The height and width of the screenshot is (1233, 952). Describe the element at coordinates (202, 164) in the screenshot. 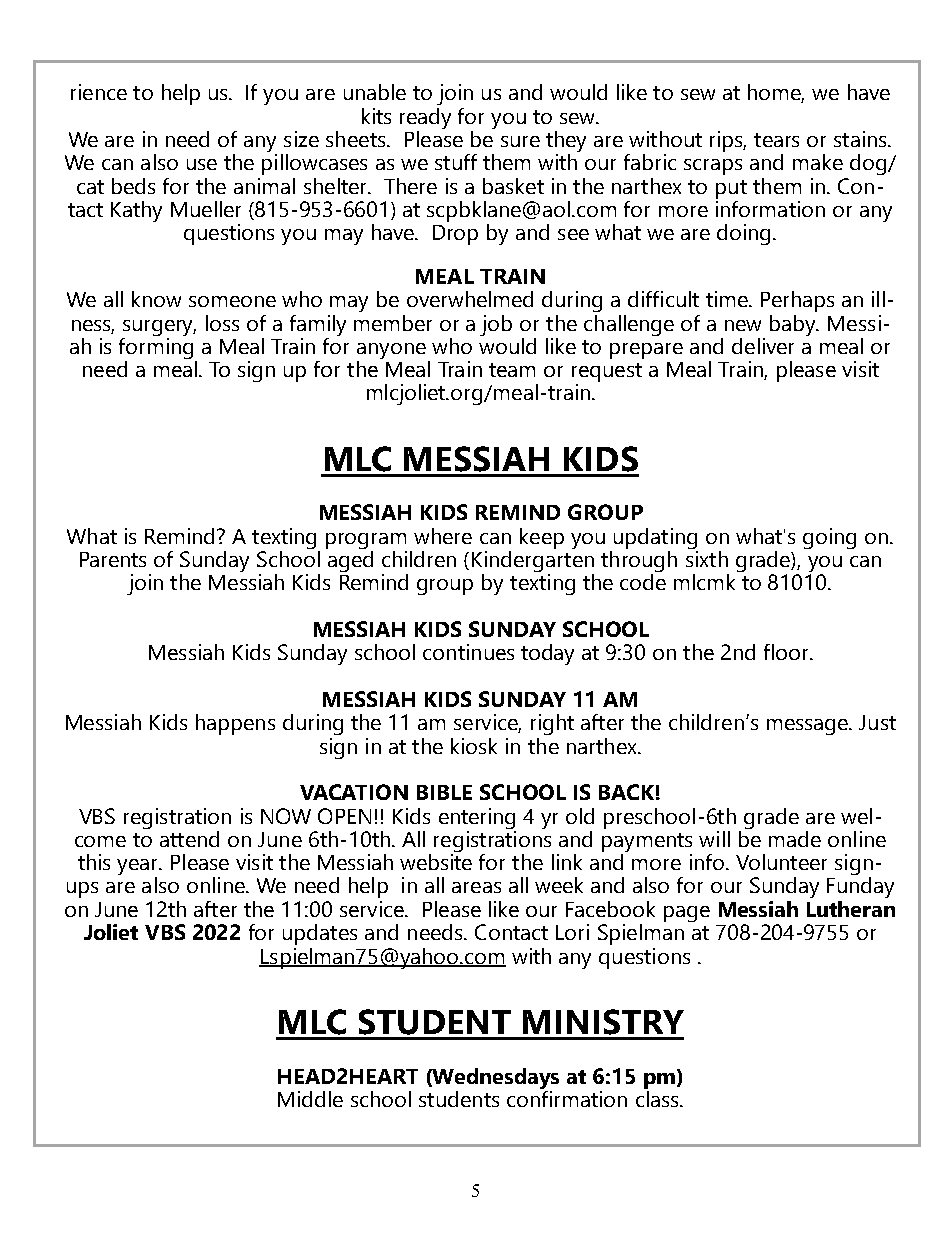

I see `use` at that location.
